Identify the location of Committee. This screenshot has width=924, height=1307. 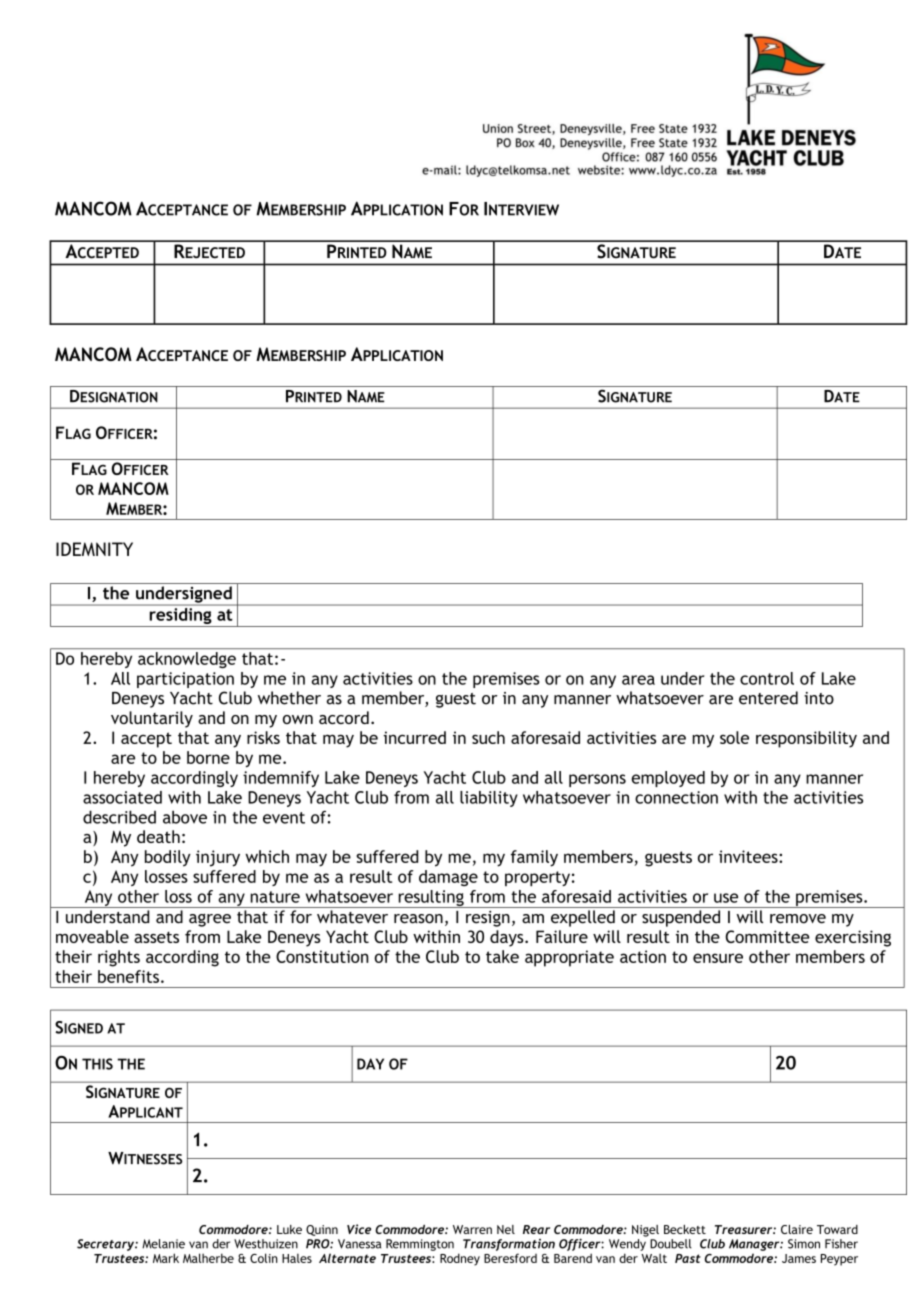
(767, 936).
